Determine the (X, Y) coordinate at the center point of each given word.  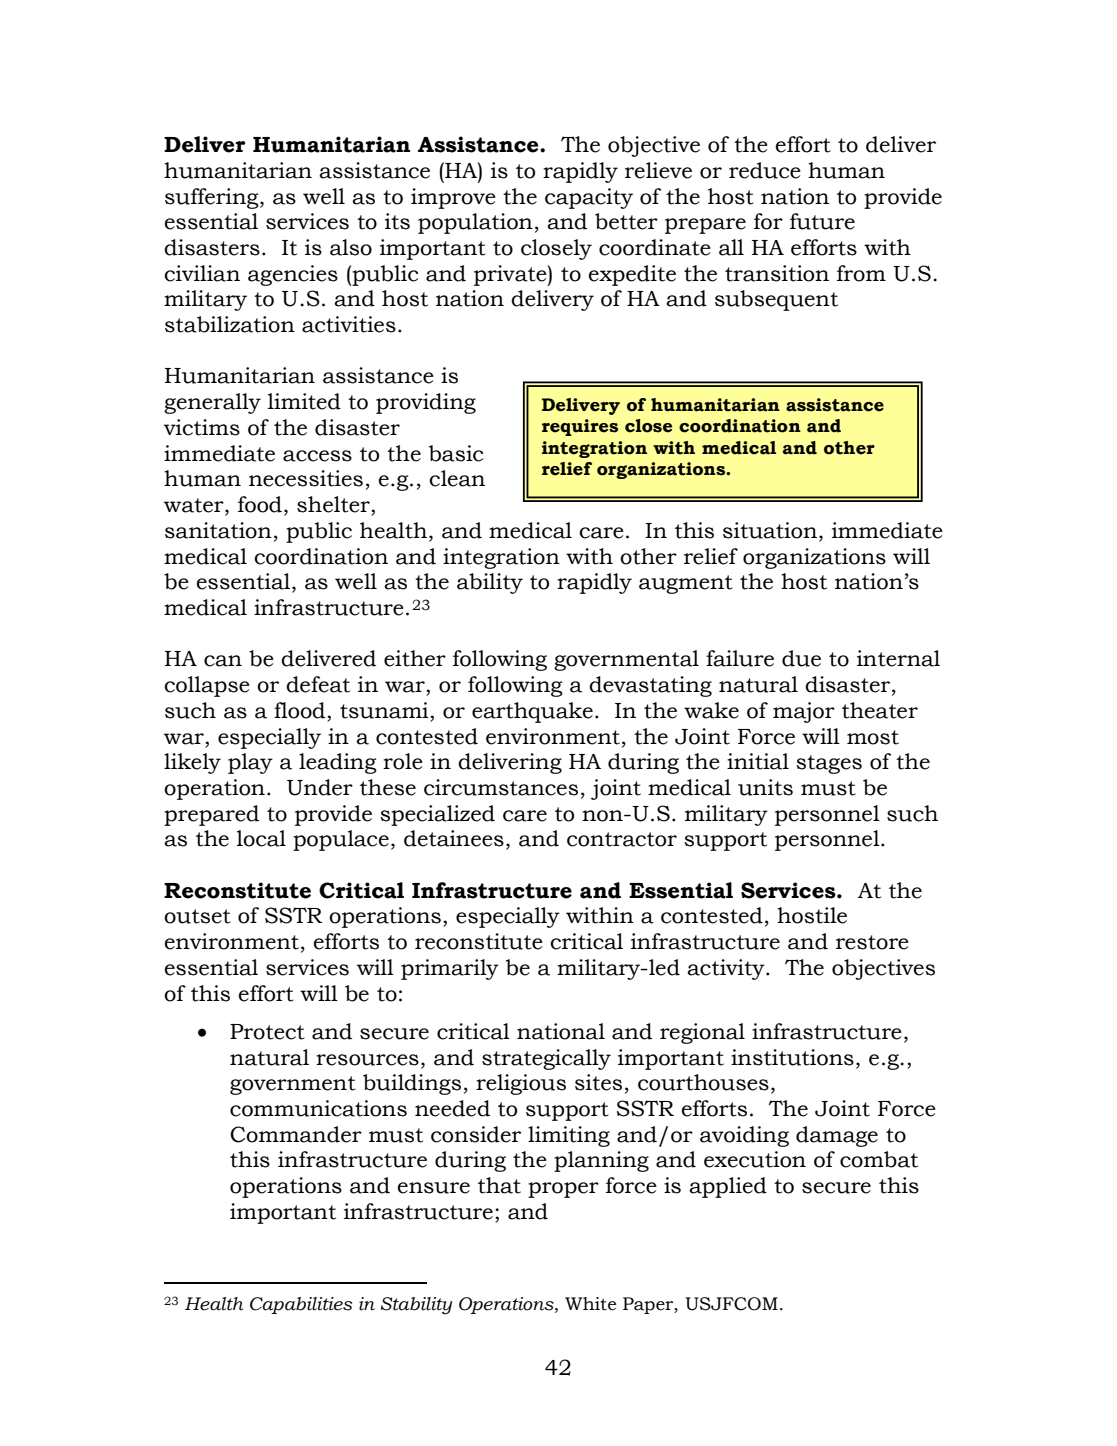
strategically (546, 1059)
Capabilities (301, 1305)
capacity (589, 198)
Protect (267, 1032)
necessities (306, 478)
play (250, 763)
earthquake (532, 712)
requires (580, 427)
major (804, 712)
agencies (293, 275)
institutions (792, 1057)
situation (771, 531)
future (822, 221)
